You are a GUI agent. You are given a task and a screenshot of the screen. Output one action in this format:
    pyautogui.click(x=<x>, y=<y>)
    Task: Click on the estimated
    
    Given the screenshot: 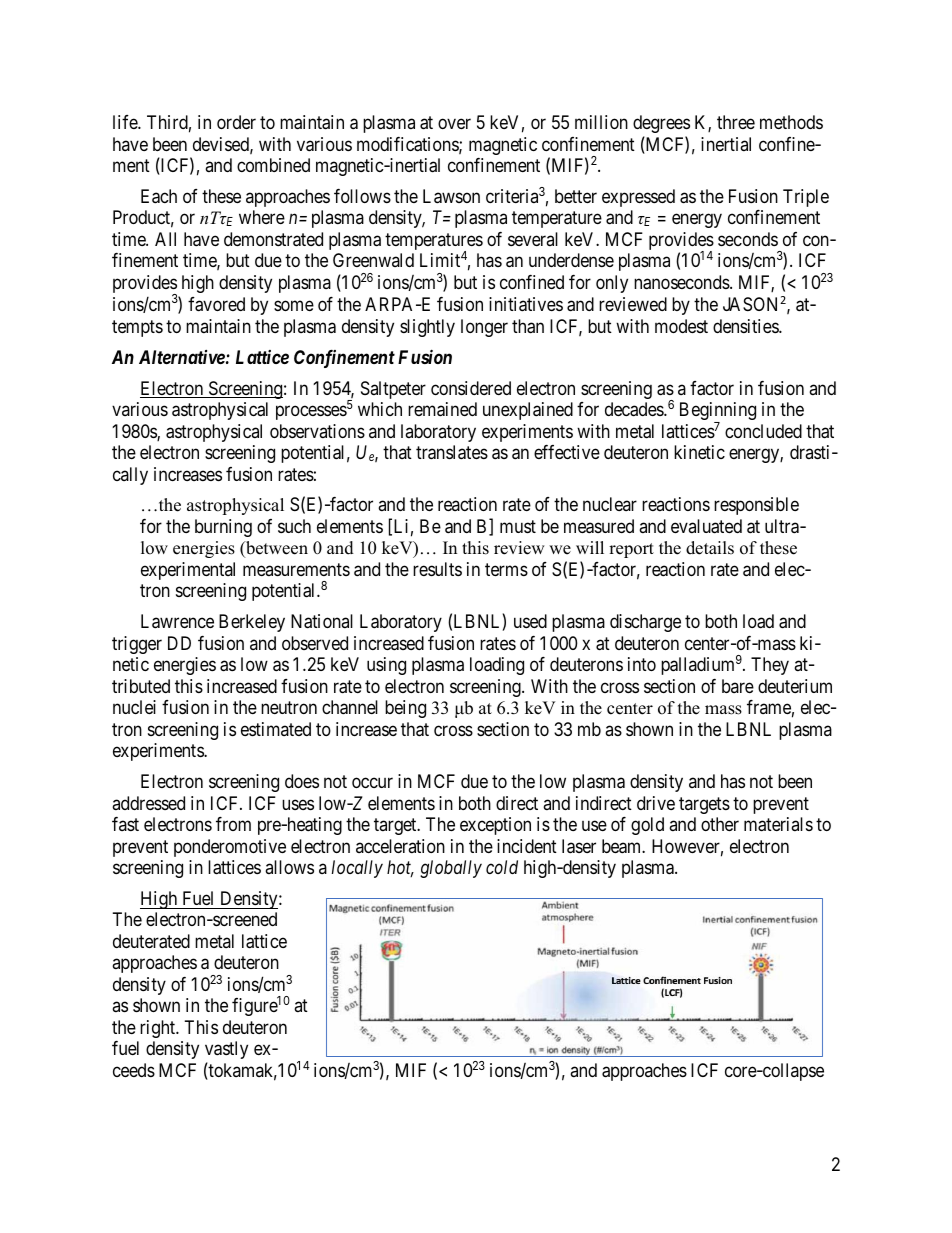 What is the action you would take?
    pyautogui.click(x=276, y=729)
